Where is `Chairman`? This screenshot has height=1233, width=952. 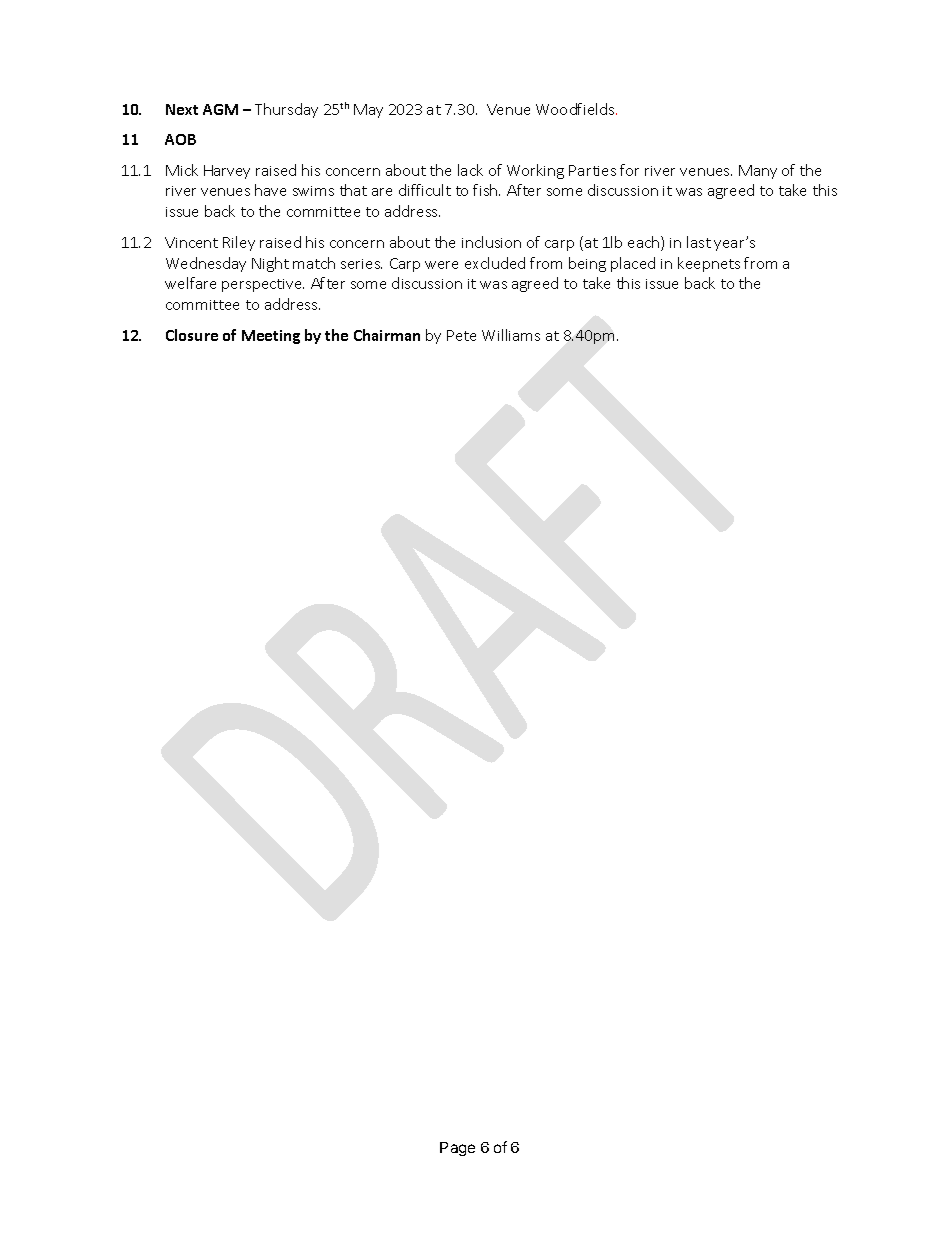
Chairman is located at coordinates (387, 335).
